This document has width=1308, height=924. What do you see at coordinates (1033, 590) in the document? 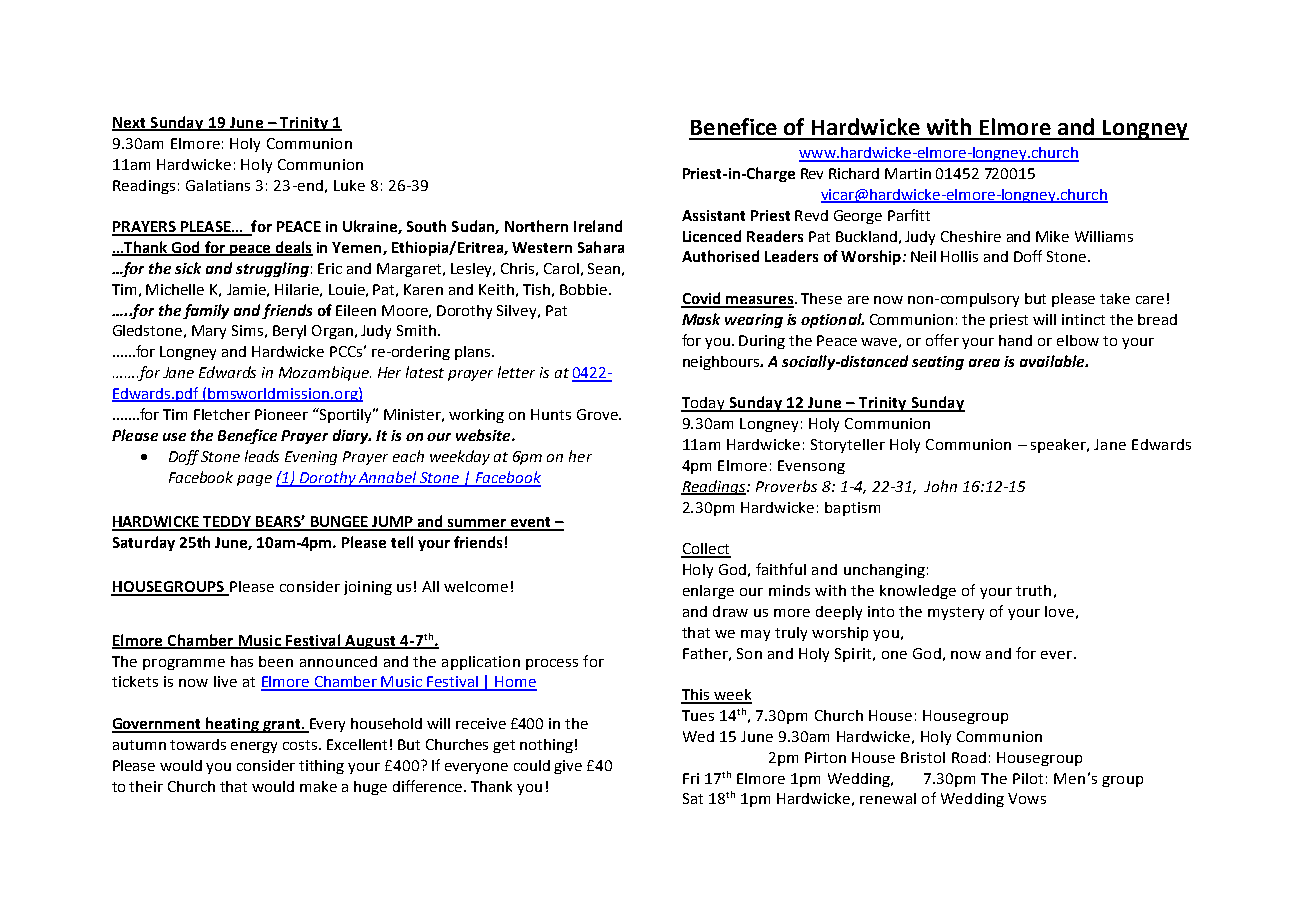
I see `truth` at bounding box center [1033, 590].
